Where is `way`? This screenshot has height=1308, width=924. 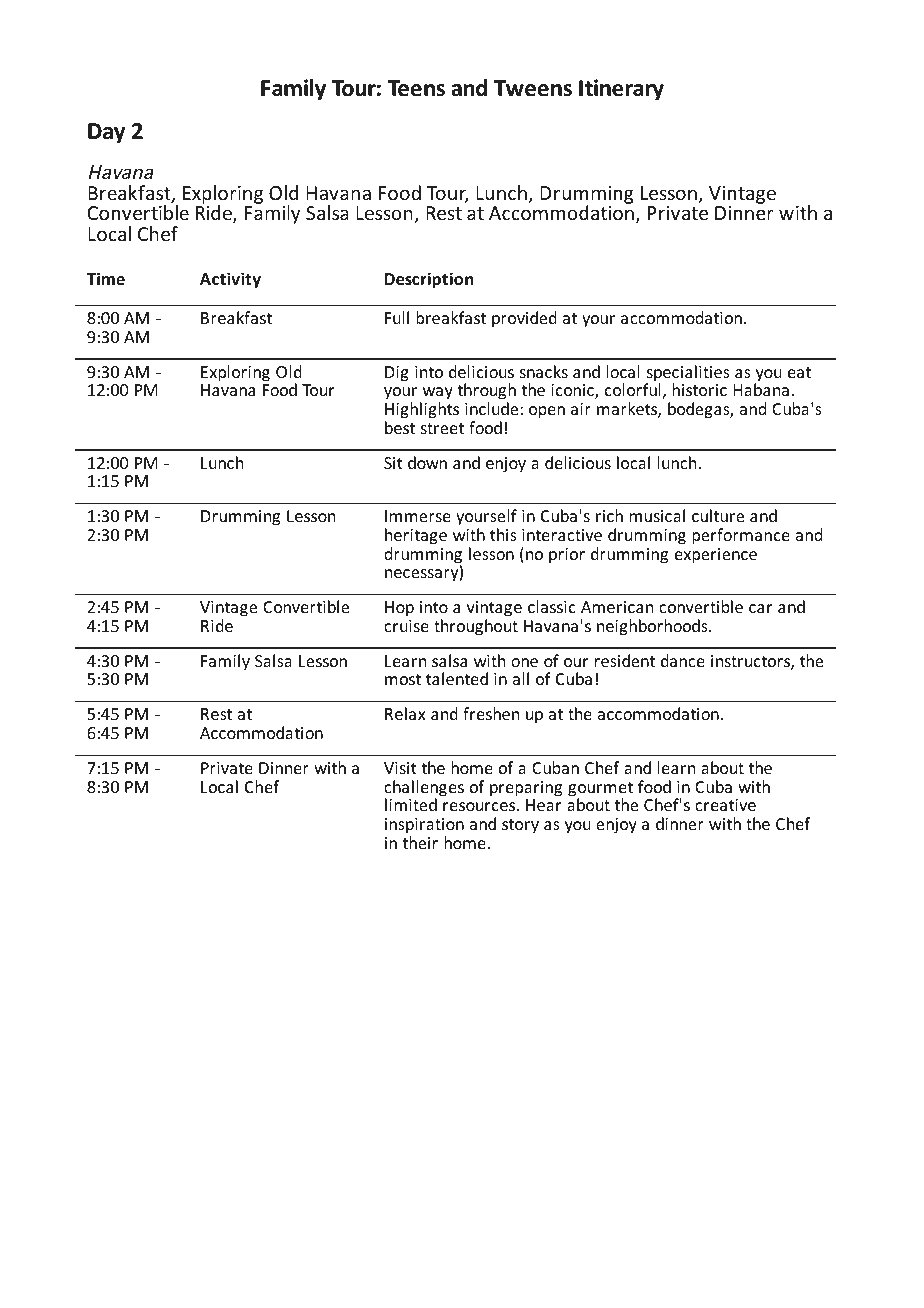
way is located at coordinates (436, 395).
